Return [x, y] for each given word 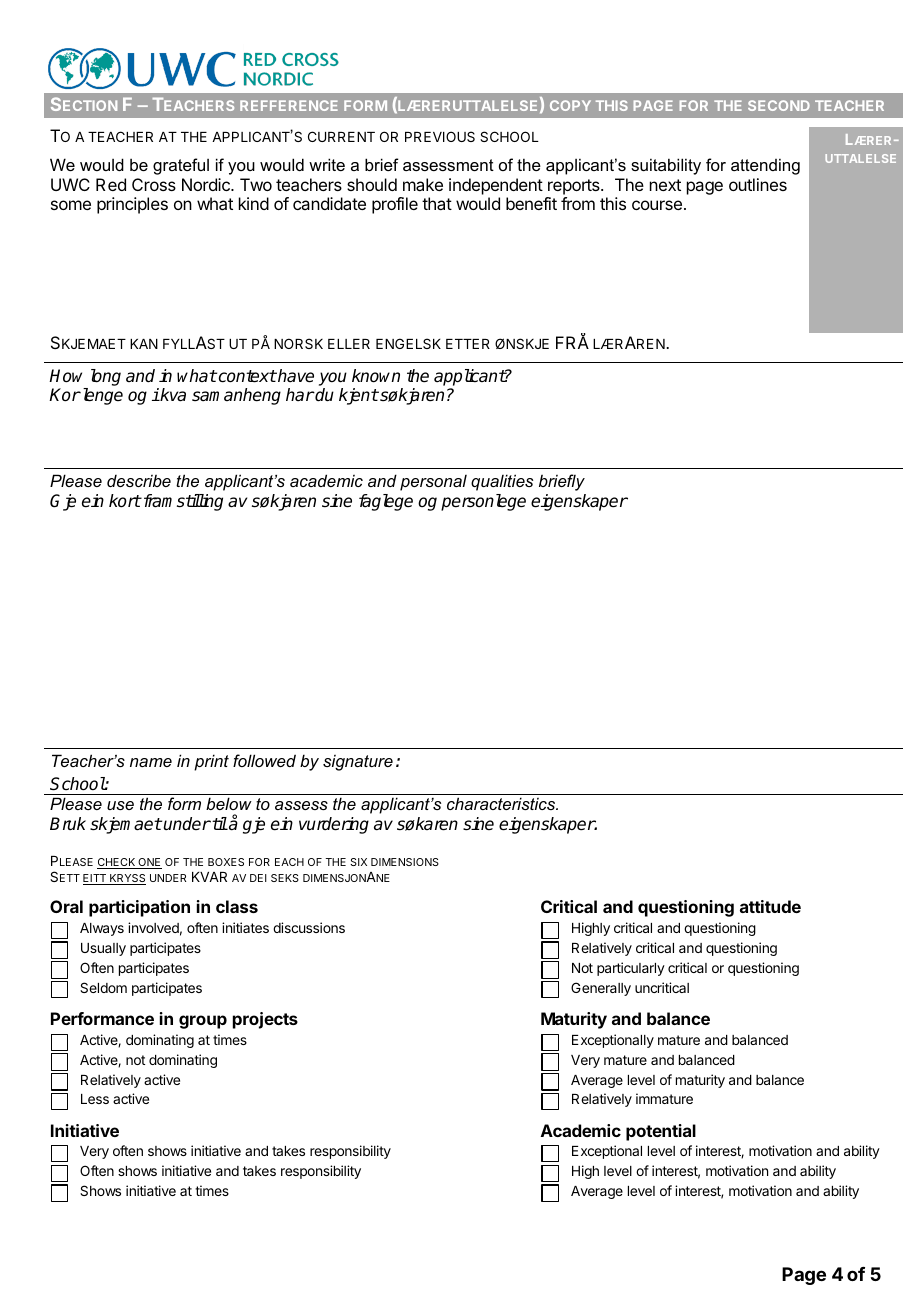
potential [661, 1132]
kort [125, 501]
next [665, 185]
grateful [181, 166]
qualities [502, 482]
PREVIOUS [440, 136]
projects [265, 1020]
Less [95, 1099]
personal [433, 483]
